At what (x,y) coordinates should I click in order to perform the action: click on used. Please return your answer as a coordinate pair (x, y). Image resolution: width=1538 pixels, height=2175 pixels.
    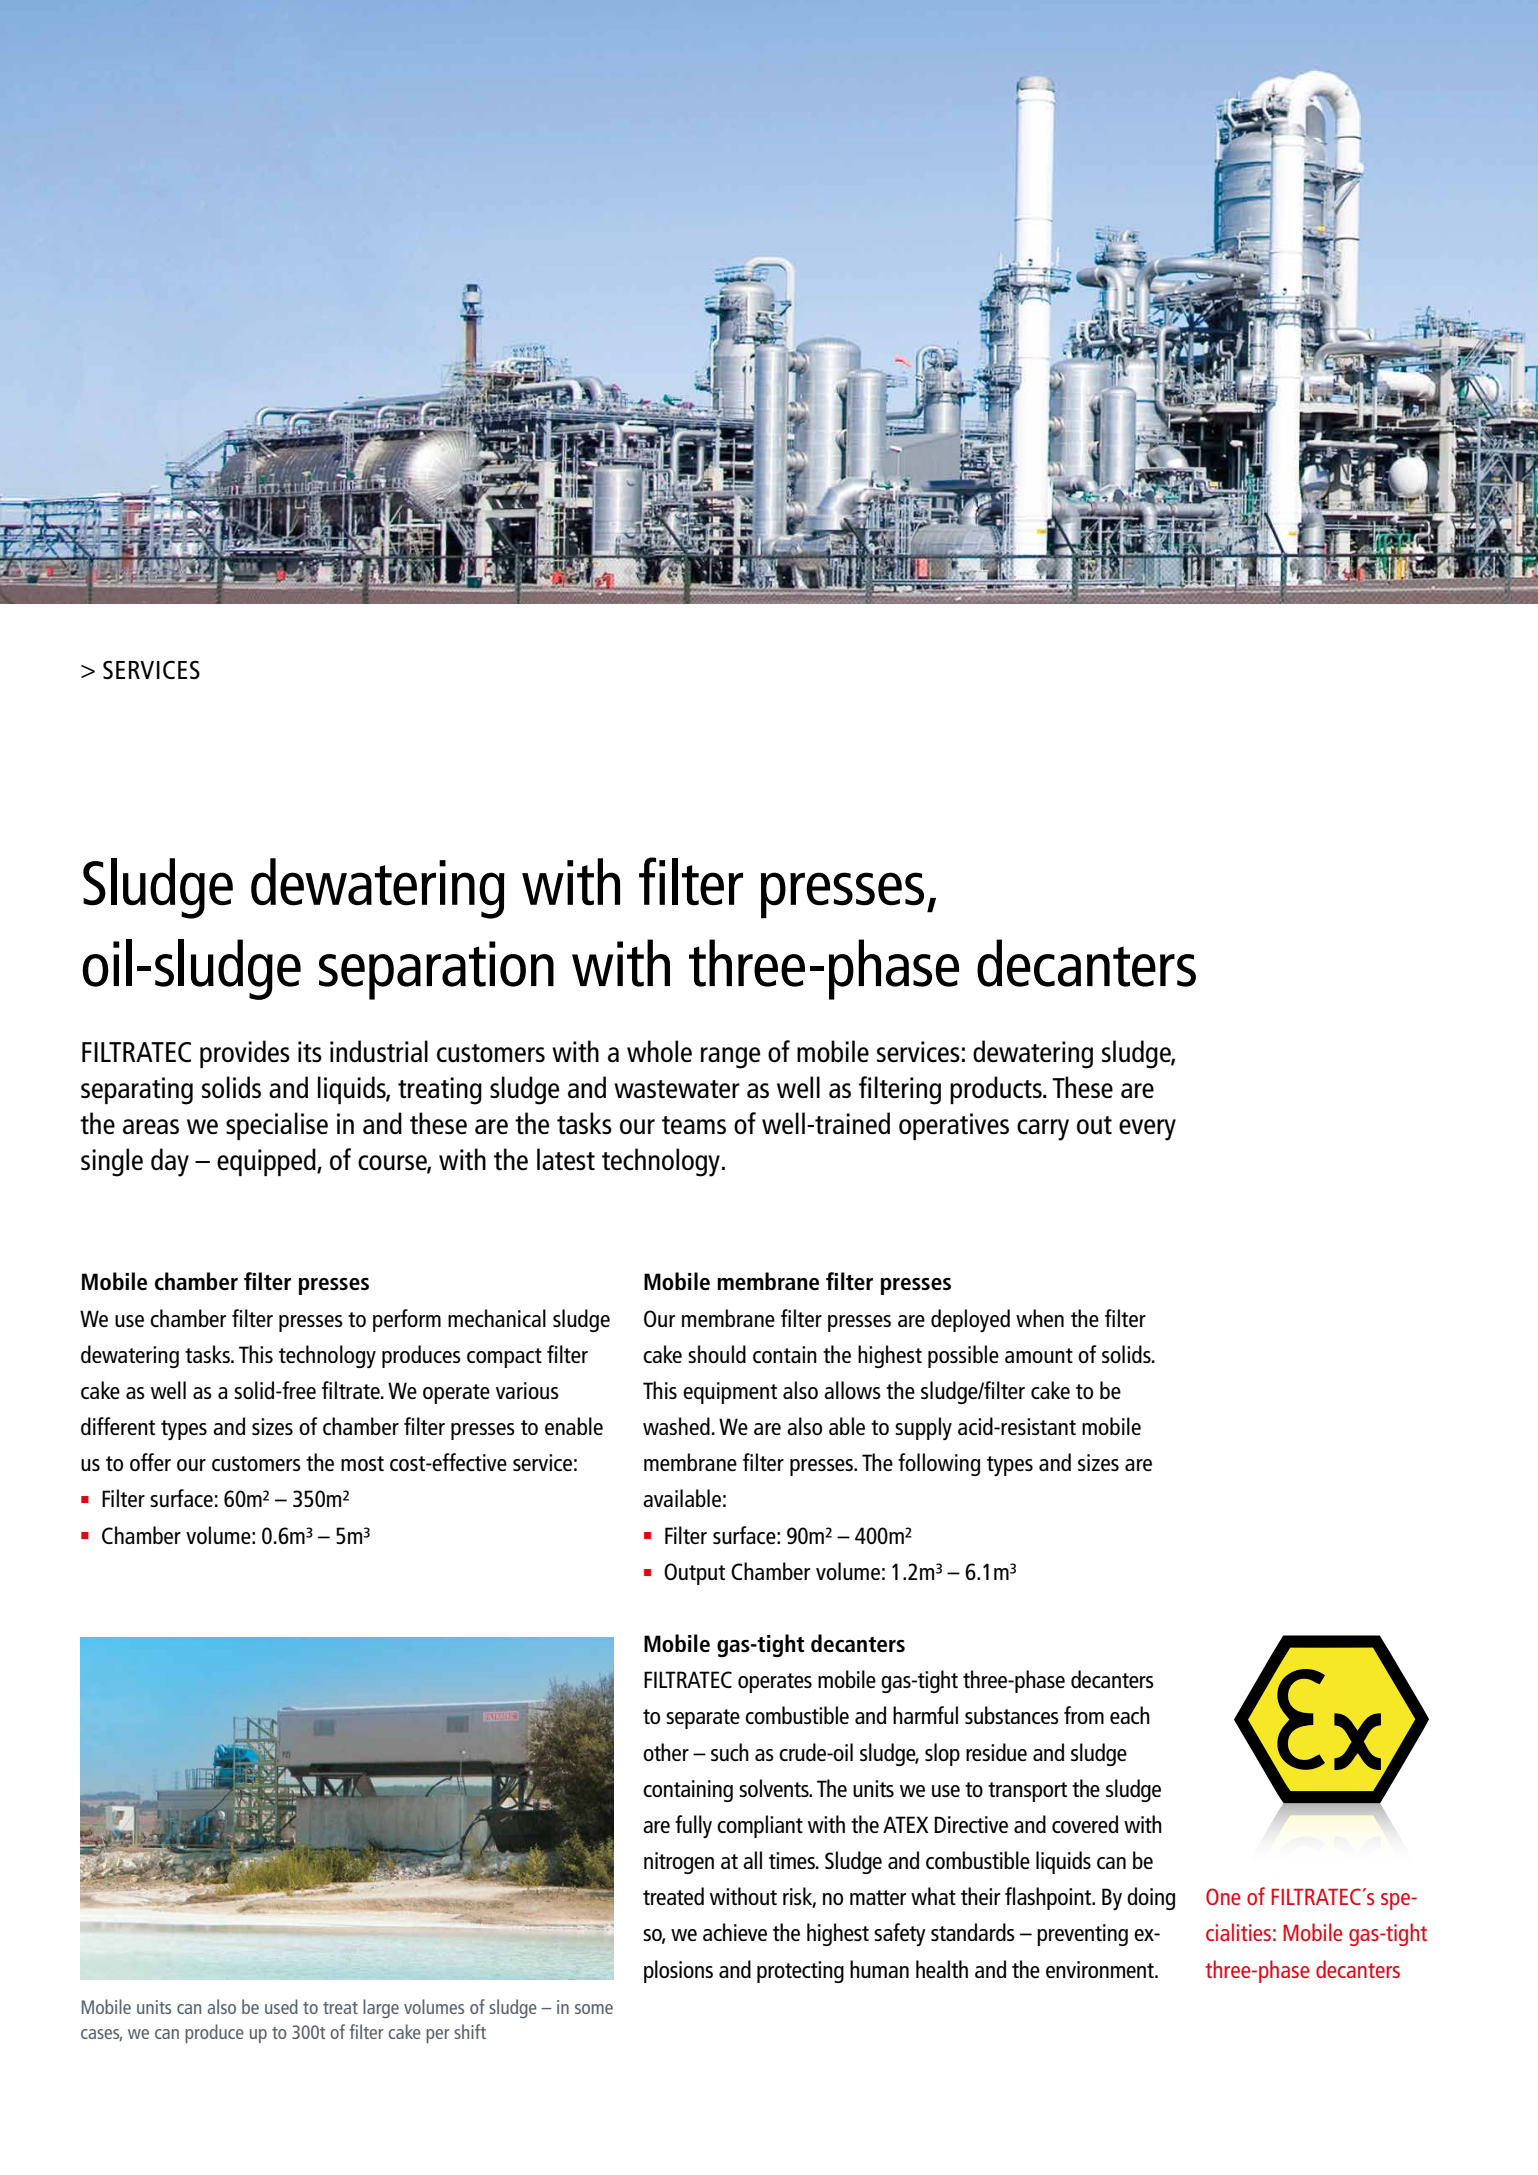
    Looking at the image, I should click on (281, 2006).
